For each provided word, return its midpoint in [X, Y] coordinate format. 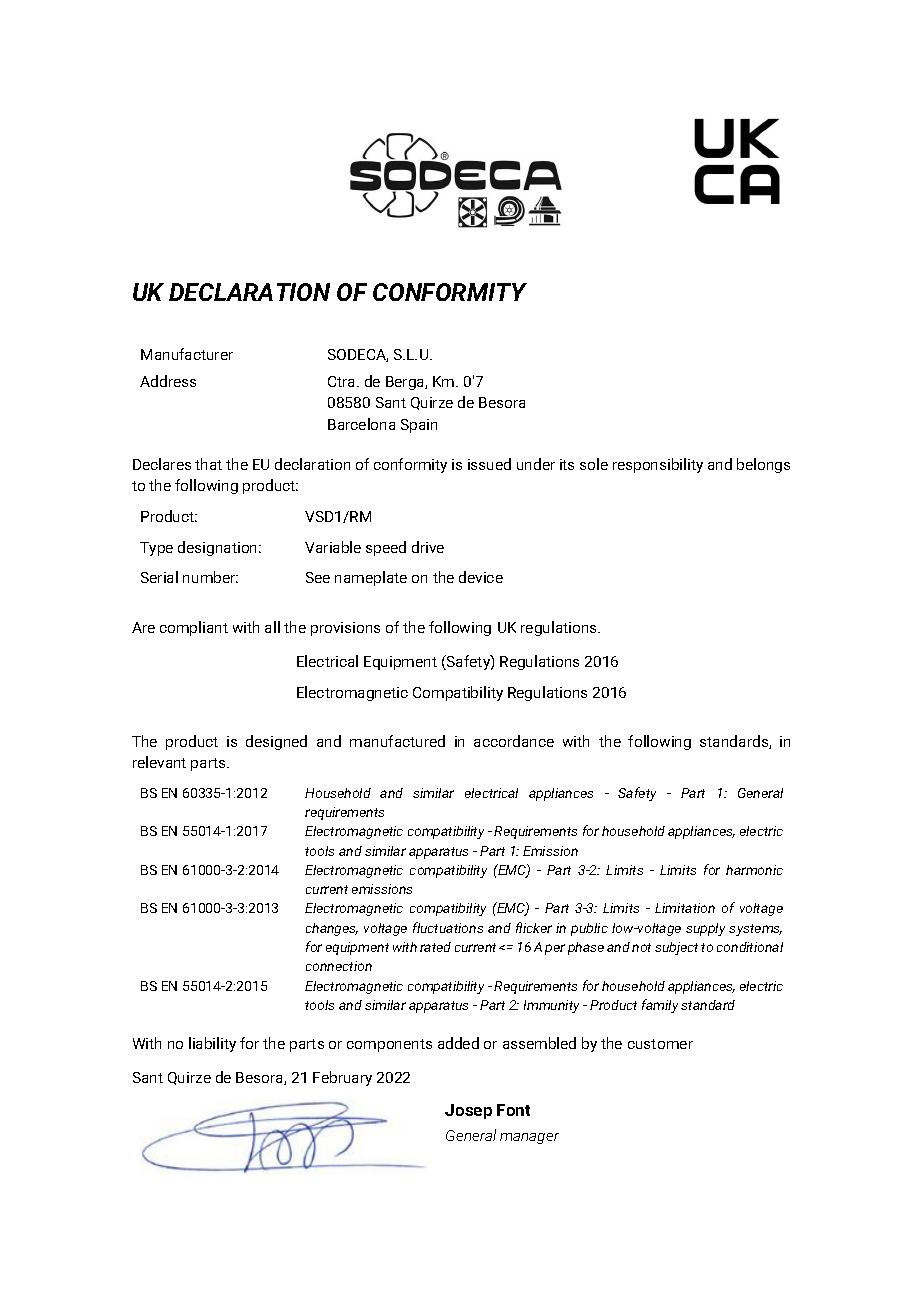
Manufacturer [187, 354]
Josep [468, 1111]
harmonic [754, 870]
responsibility [658, 465]
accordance [514, 741]
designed [276, 742]
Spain [419, 426]
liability [212, 1044]
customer [660, 1044]
